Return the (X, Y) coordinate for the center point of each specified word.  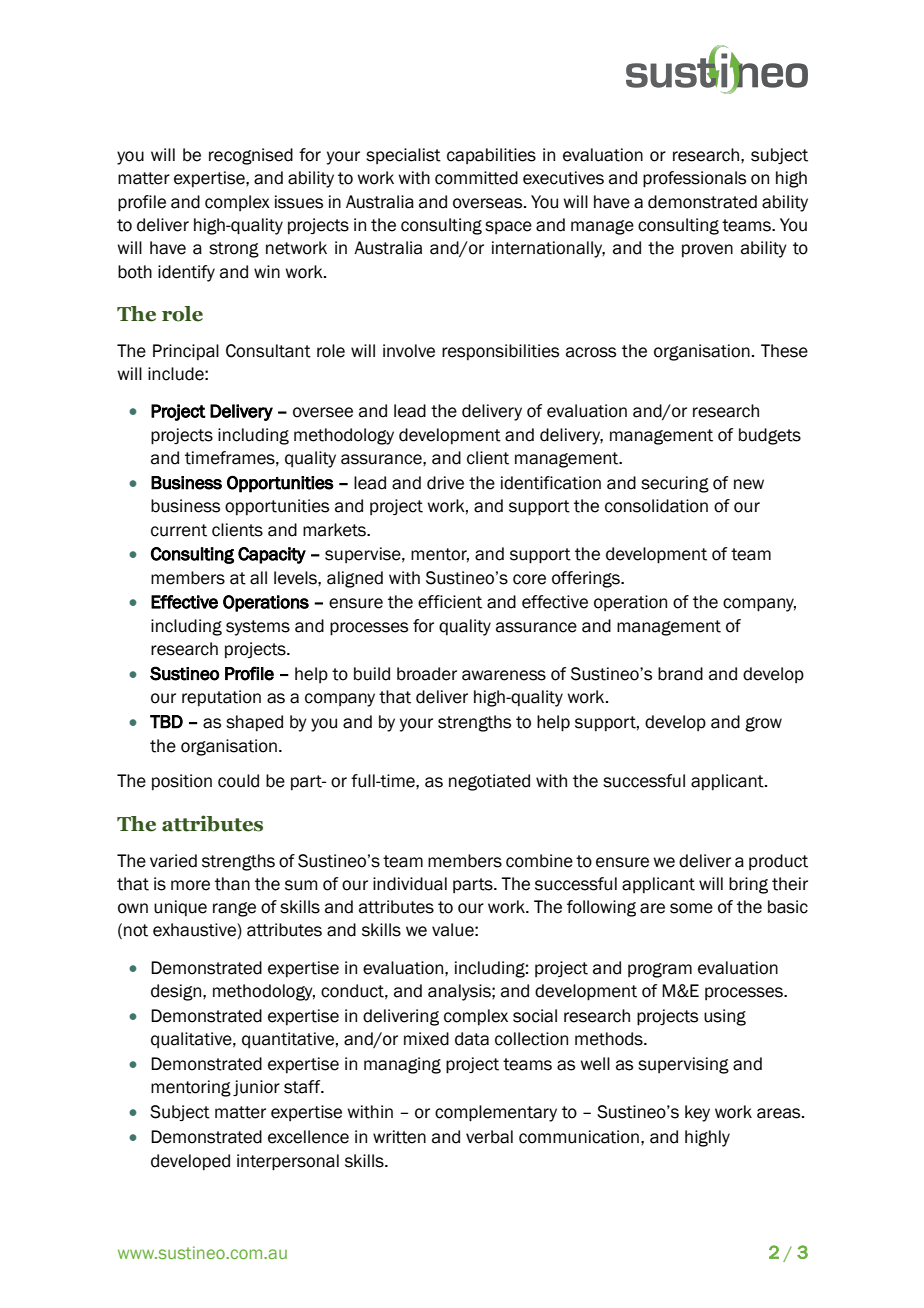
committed (476, 178)
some (691, 908)
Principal (186, 352)
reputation (221, 698)
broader (427, 674)
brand (680, 674)
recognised (251, 156)
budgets (770, 436)
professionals (694, 179)
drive (445, 483)
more (190, 885)
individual (410, 884)
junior (256, 1088)
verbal (489, 1137)
